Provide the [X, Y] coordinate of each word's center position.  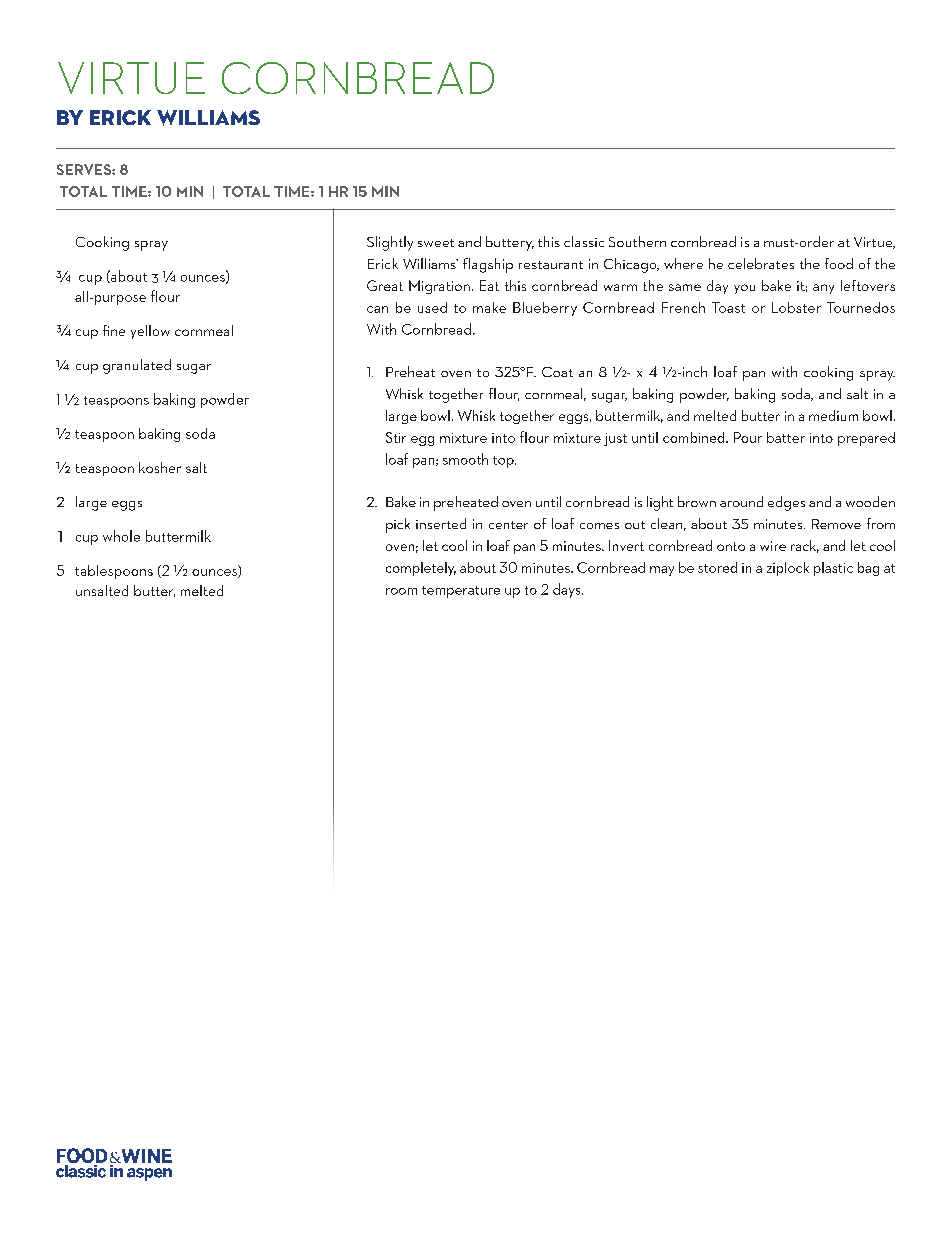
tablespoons [114, 572]
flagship [488, 265]
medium [833, 415]
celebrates [761, 263]
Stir [396, 437]
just [615, 439]
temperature [461, 592]
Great [385, 285]
